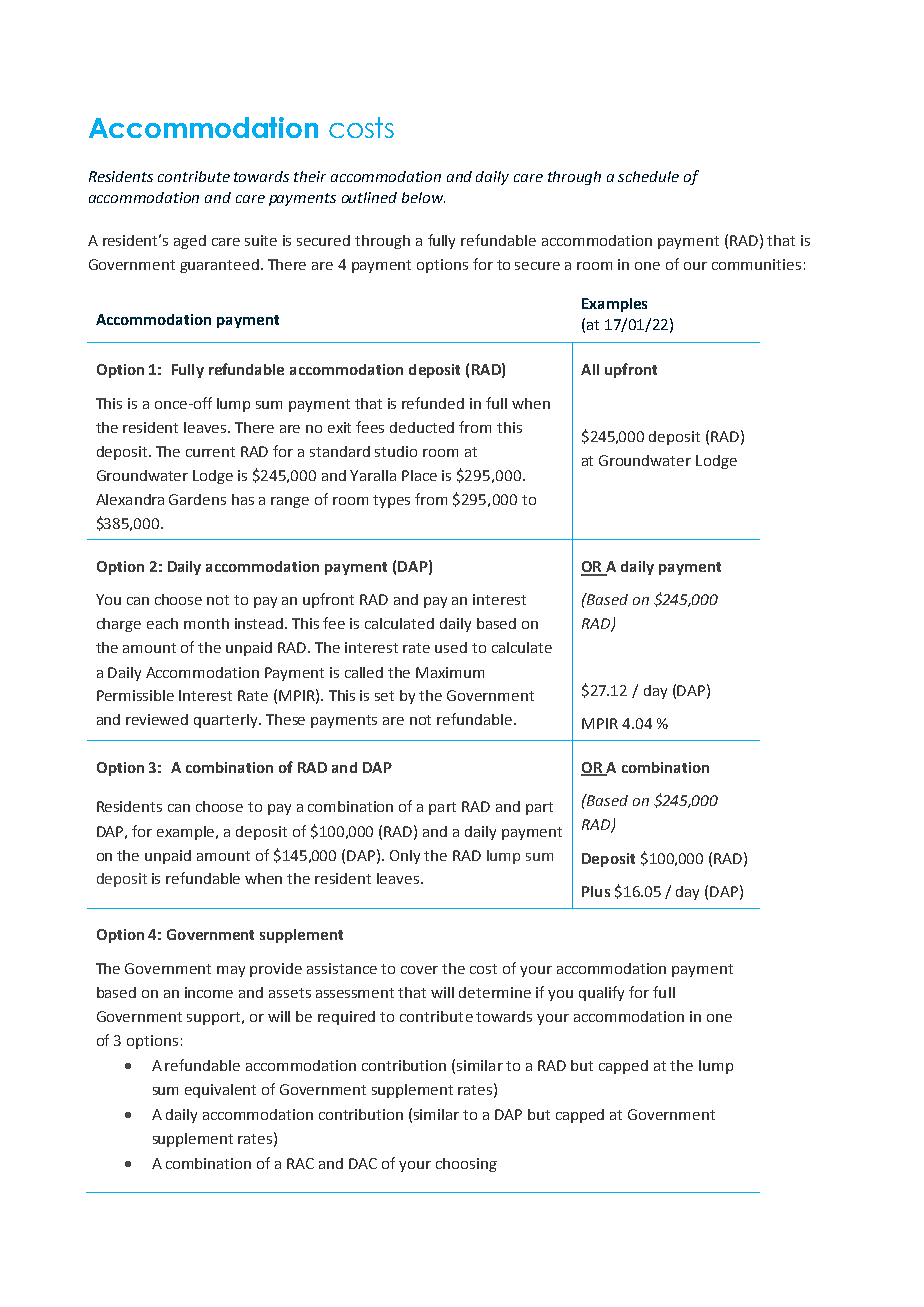  I want to click on aged, so click(190, 242).
